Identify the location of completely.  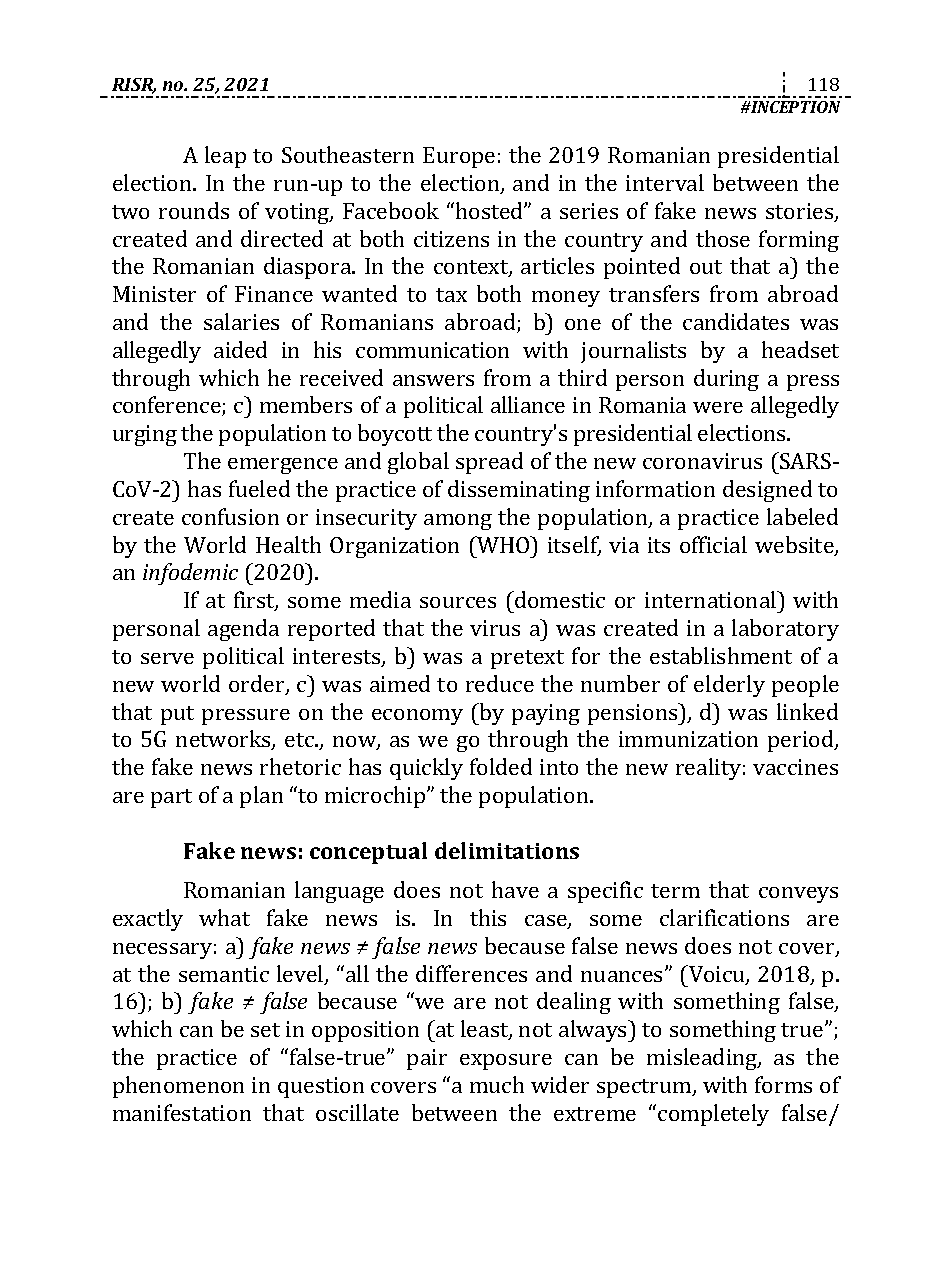
(713, 1115).
